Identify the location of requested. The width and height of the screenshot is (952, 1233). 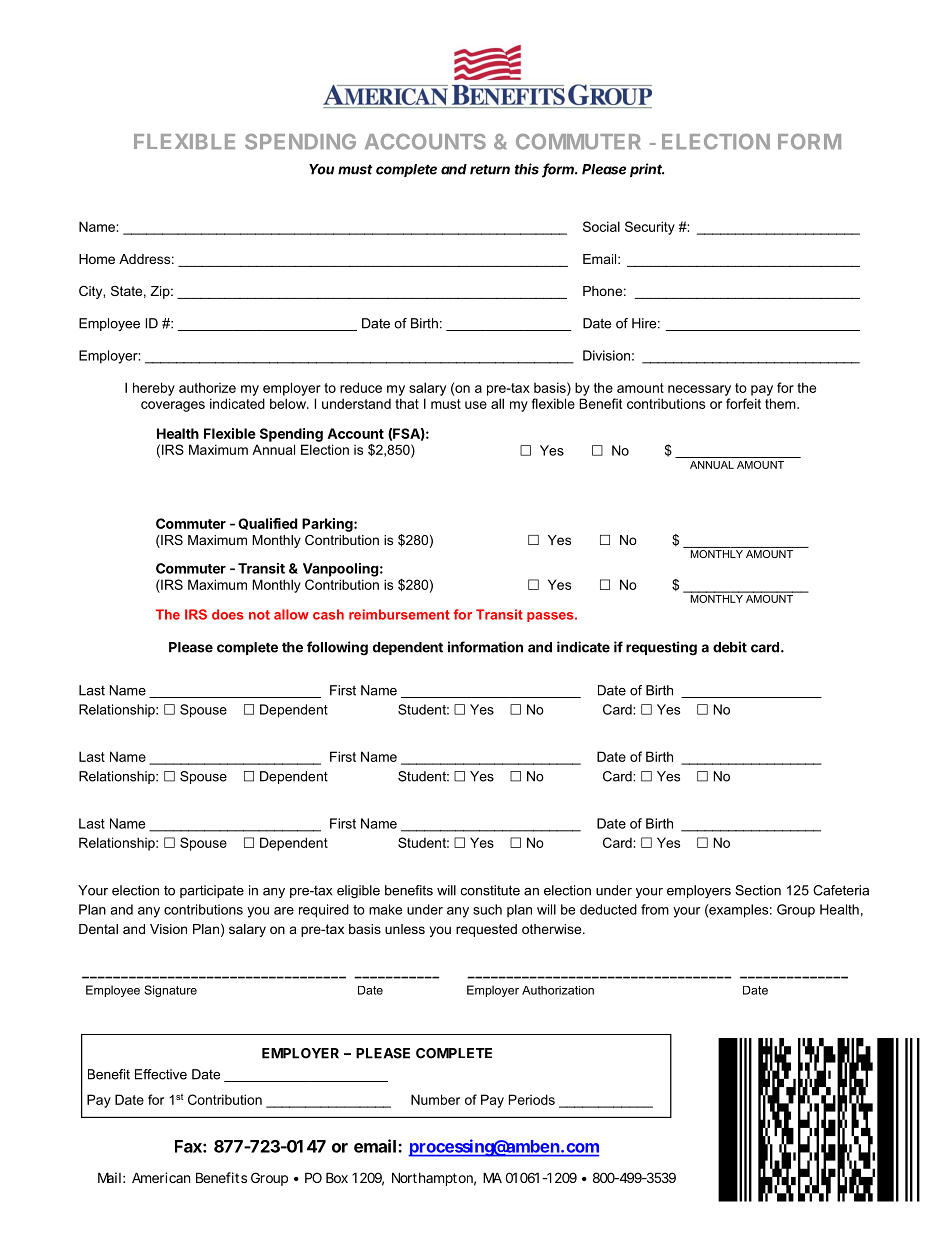
(486, 930).
